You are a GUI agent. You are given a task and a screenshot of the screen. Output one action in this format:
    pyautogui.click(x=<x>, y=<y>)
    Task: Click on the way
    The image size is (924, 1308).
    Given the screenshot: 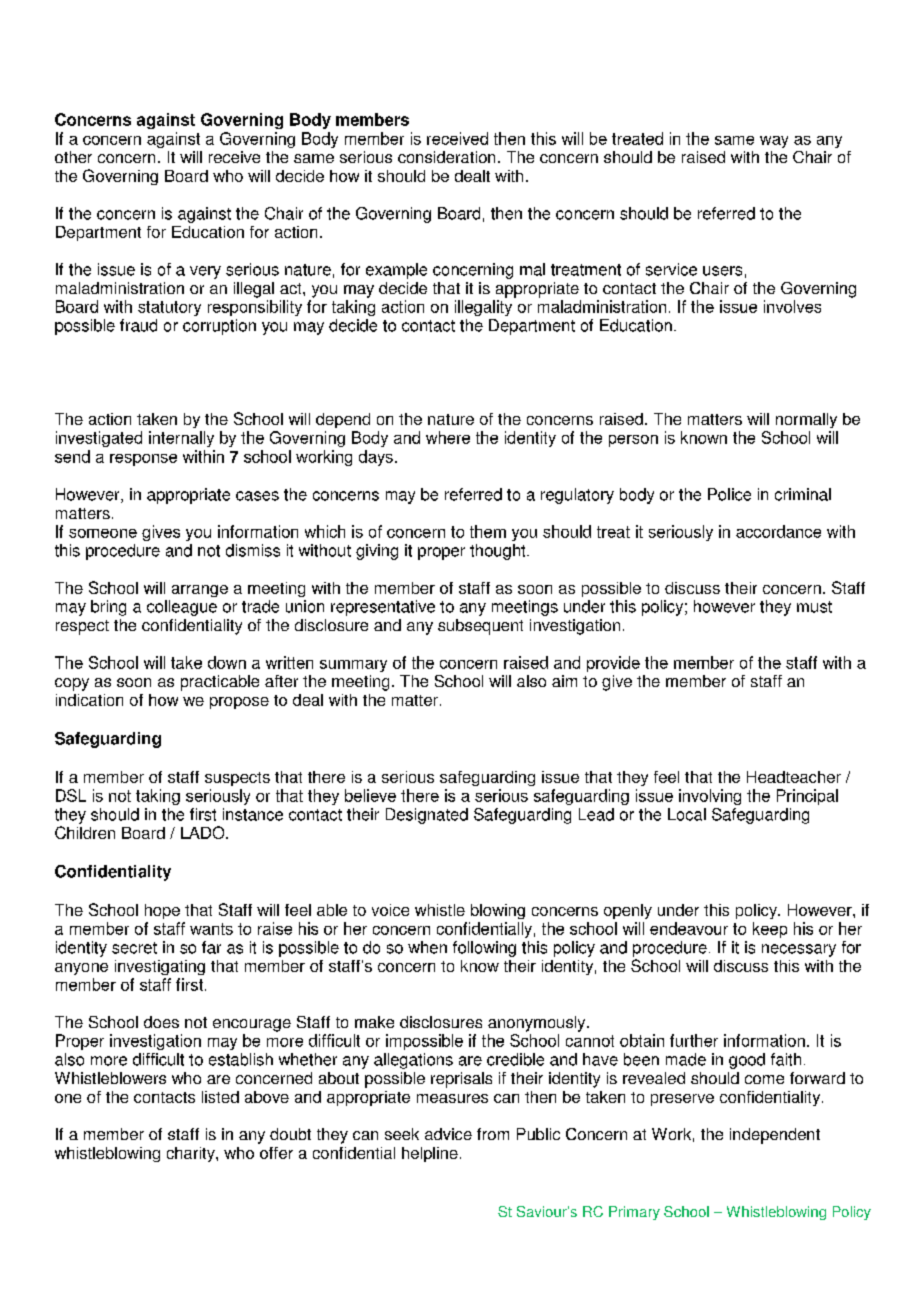 What is the action you would take?
    pyautogui.click(x=774, y=142)
